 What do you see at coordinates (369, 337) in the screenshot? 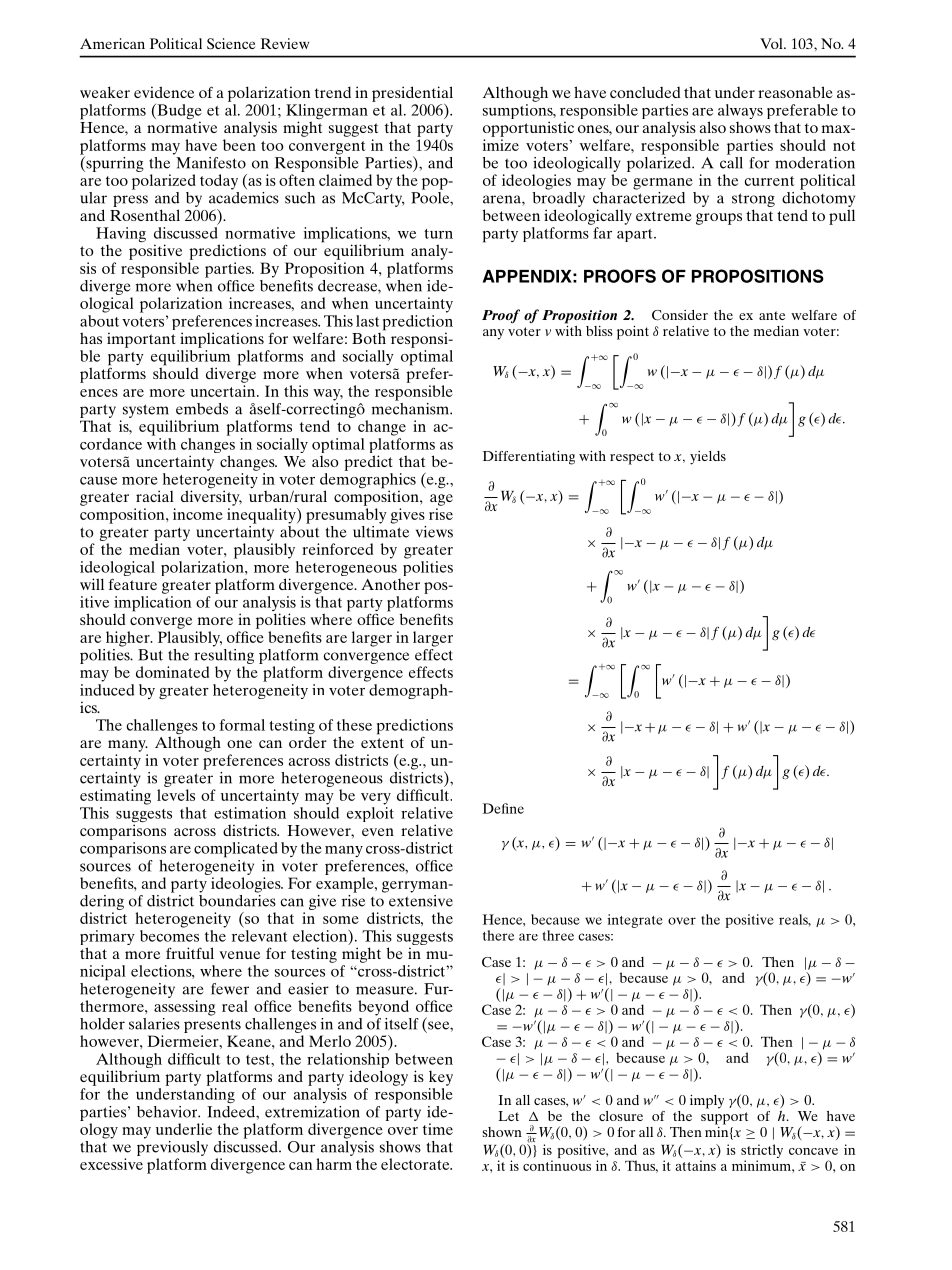
I see `Both` at bounding box center [369, 337].
